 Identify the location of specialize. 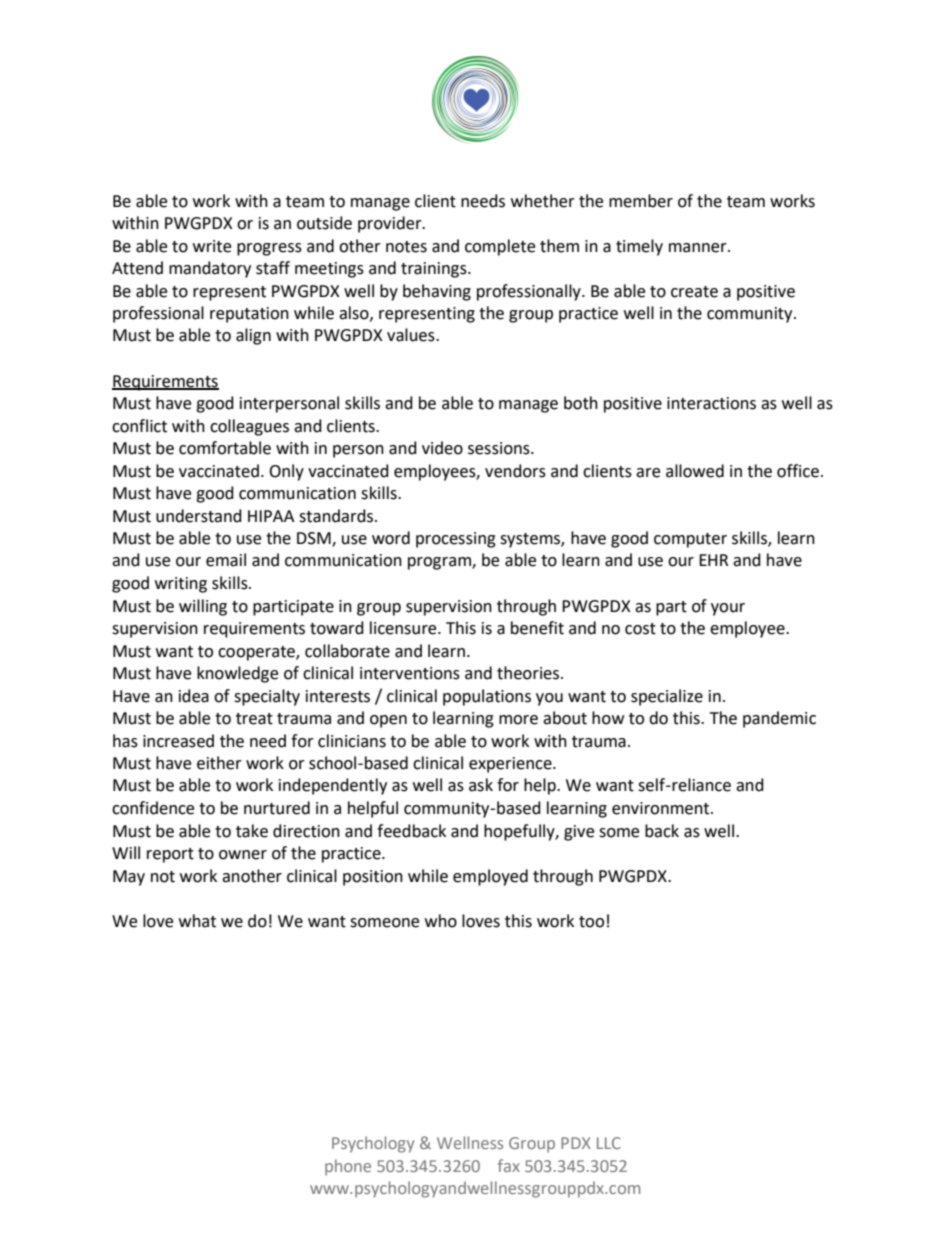
(667, 697).
